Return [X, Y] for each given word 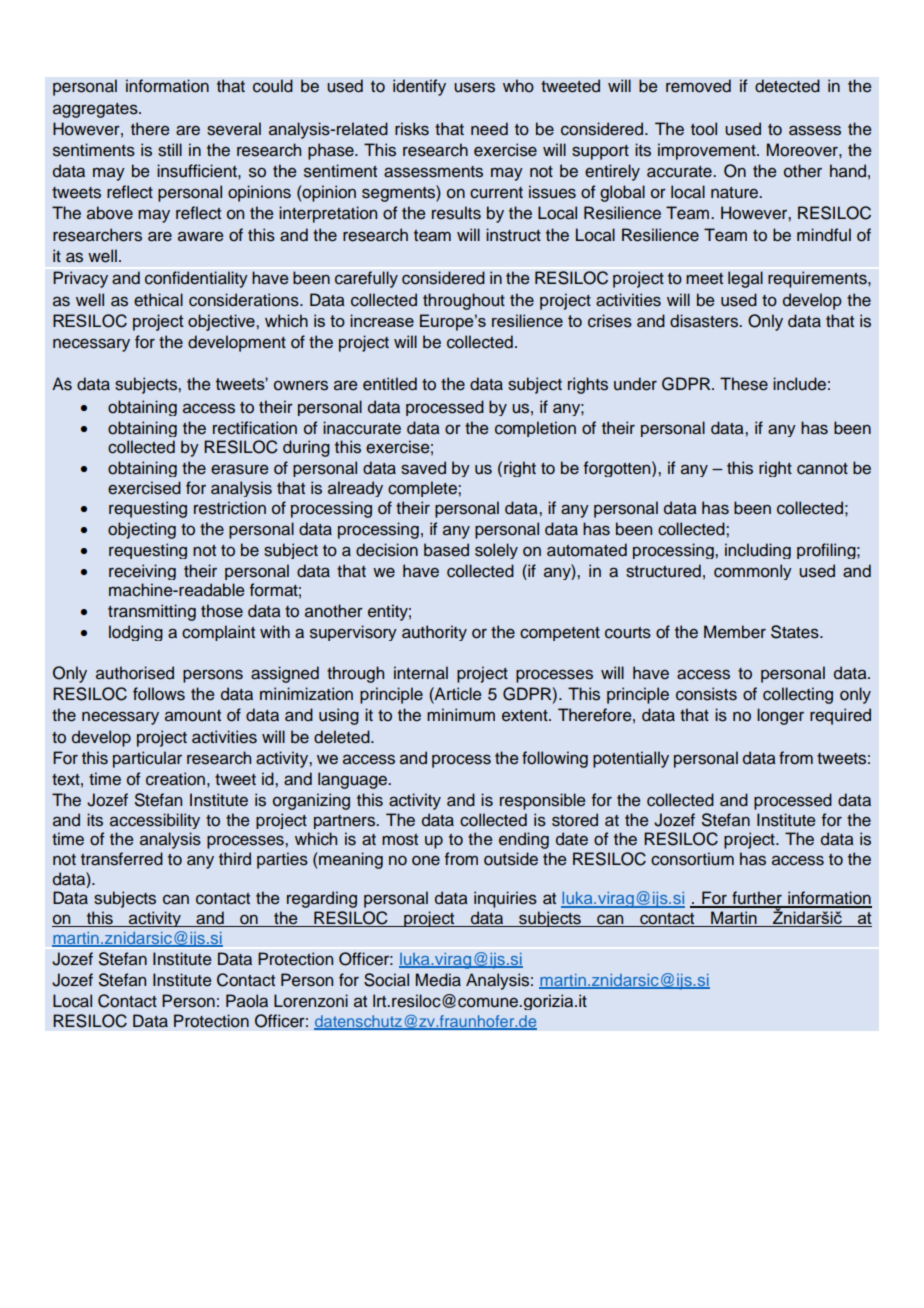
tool [704, 129]
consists [706, 694]
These [744, 384]
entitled [390, 384]
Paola [247, 1001]
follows [159, 694]
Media [438, 980]
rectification [255, 428]
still [170, 150]
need [489, 129]
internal [421, 673]
